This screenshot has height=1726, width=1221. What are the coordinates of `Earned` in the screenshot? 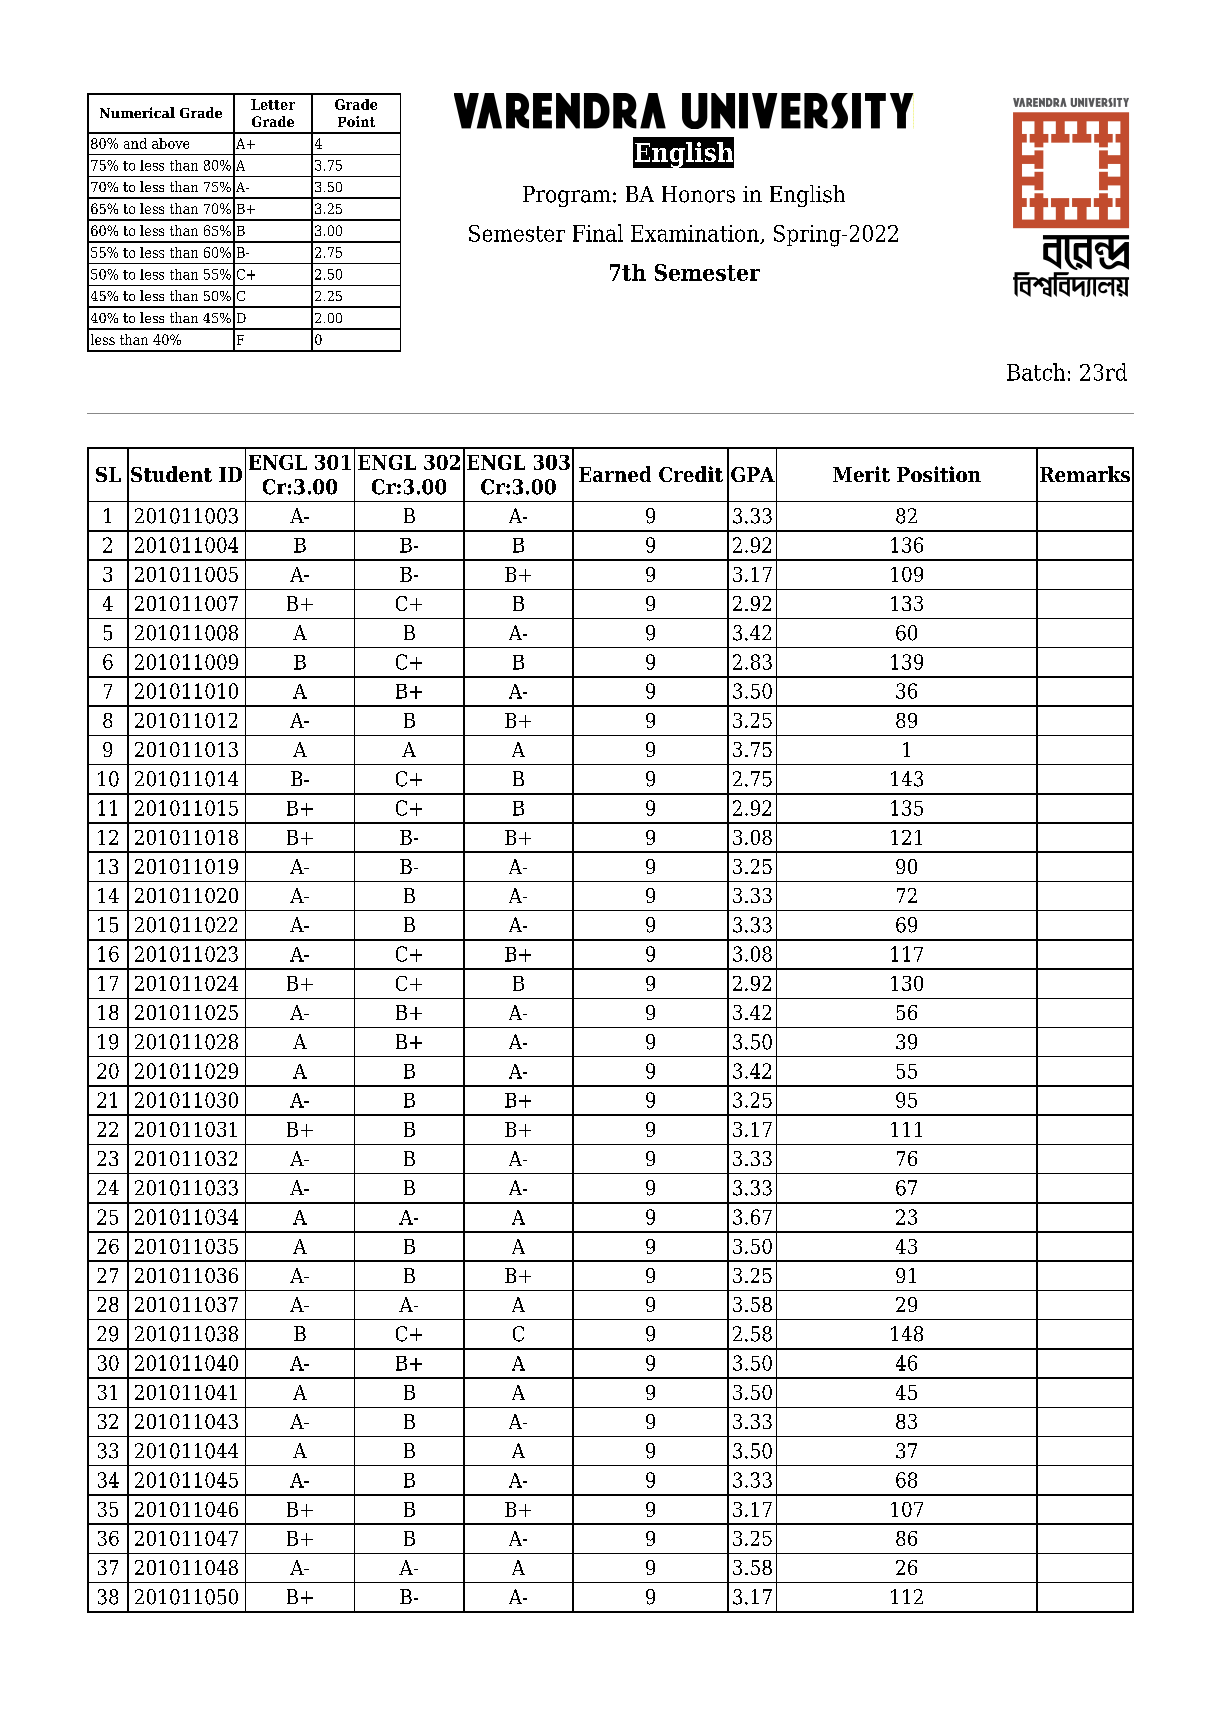 It's located at (615, 474).
